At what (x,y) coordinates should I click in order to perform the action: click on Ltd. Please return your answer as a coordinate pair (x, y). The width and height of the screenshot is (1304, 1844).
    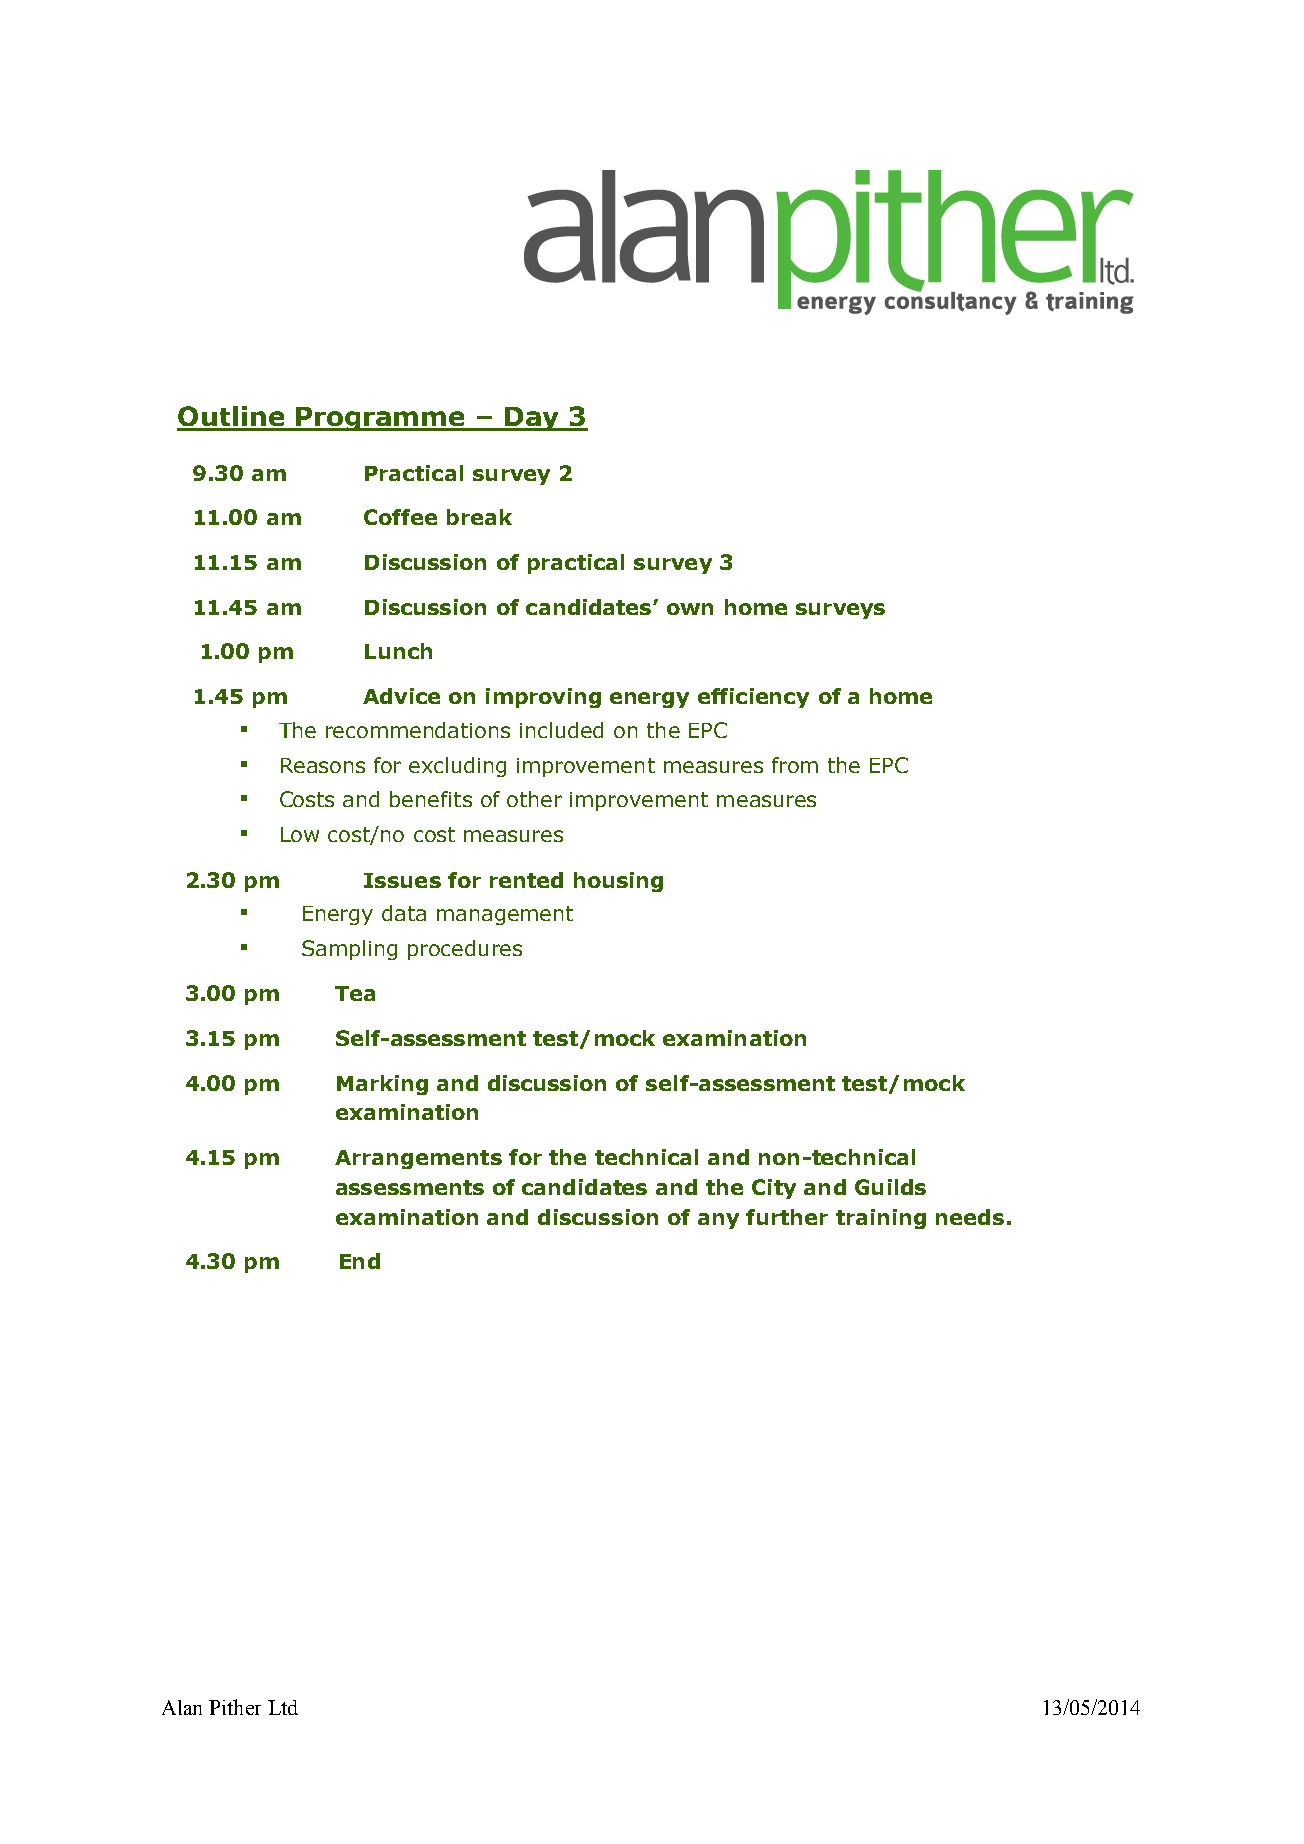
    Looking at the image, I should click on (283, 1707).
